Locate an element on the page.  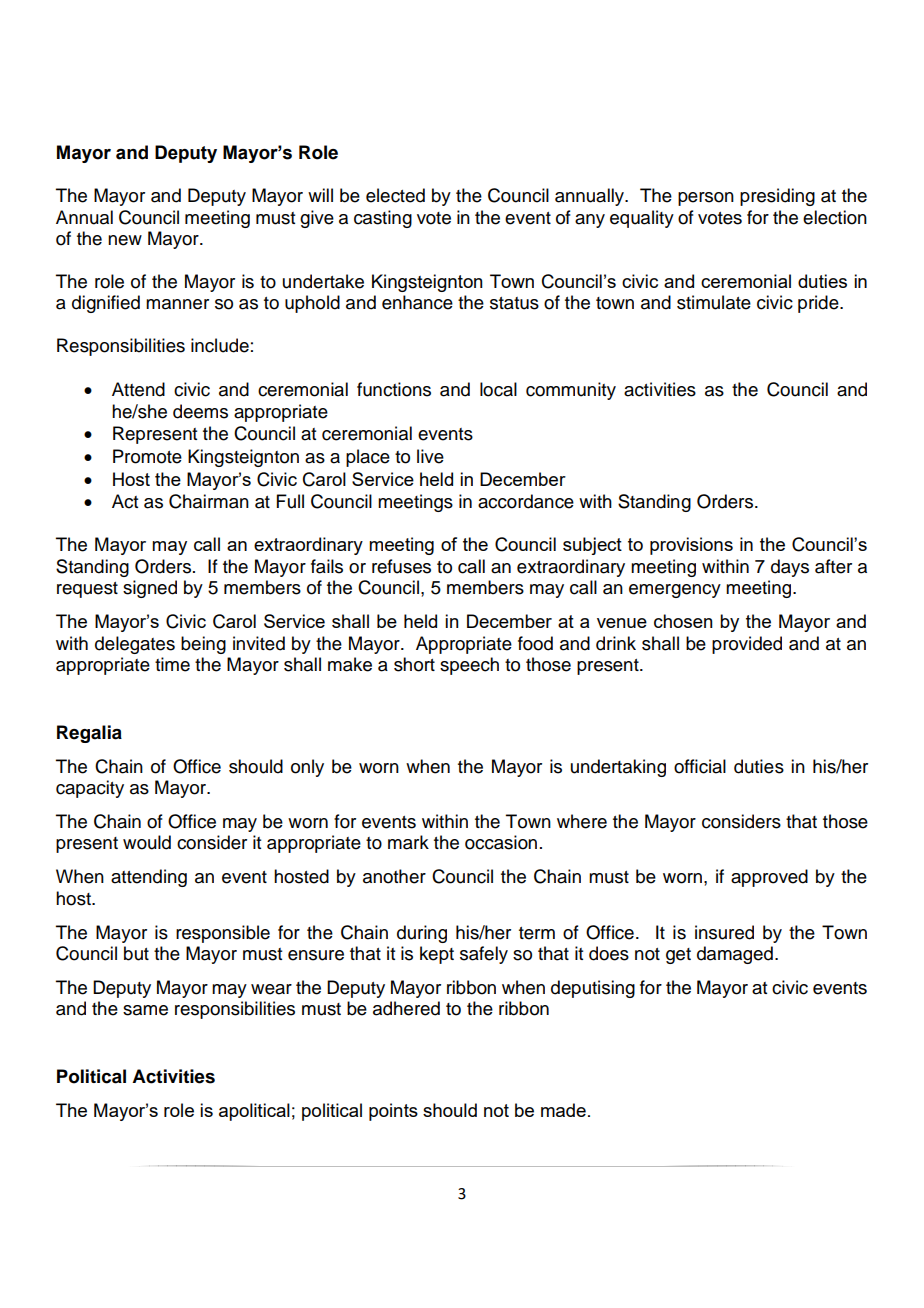
presiding is located at coordinates (777, 197).
